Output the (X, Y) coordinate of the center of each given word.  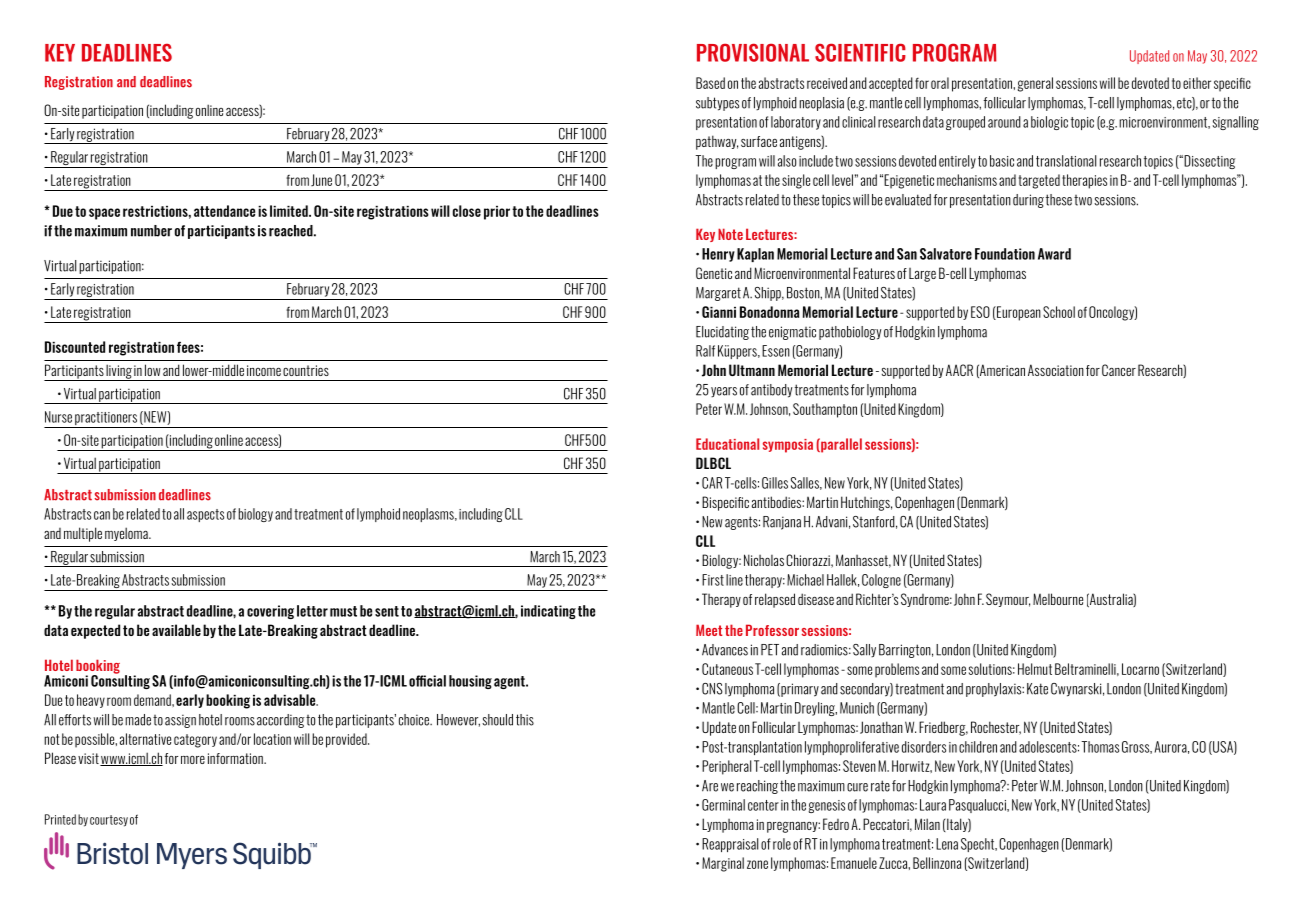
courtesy (109, 821)
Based (710, 83)
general (1035, 84)
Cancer (1119, 370)
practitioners (106, 420)
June (321, 180)
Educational (727, 444)
